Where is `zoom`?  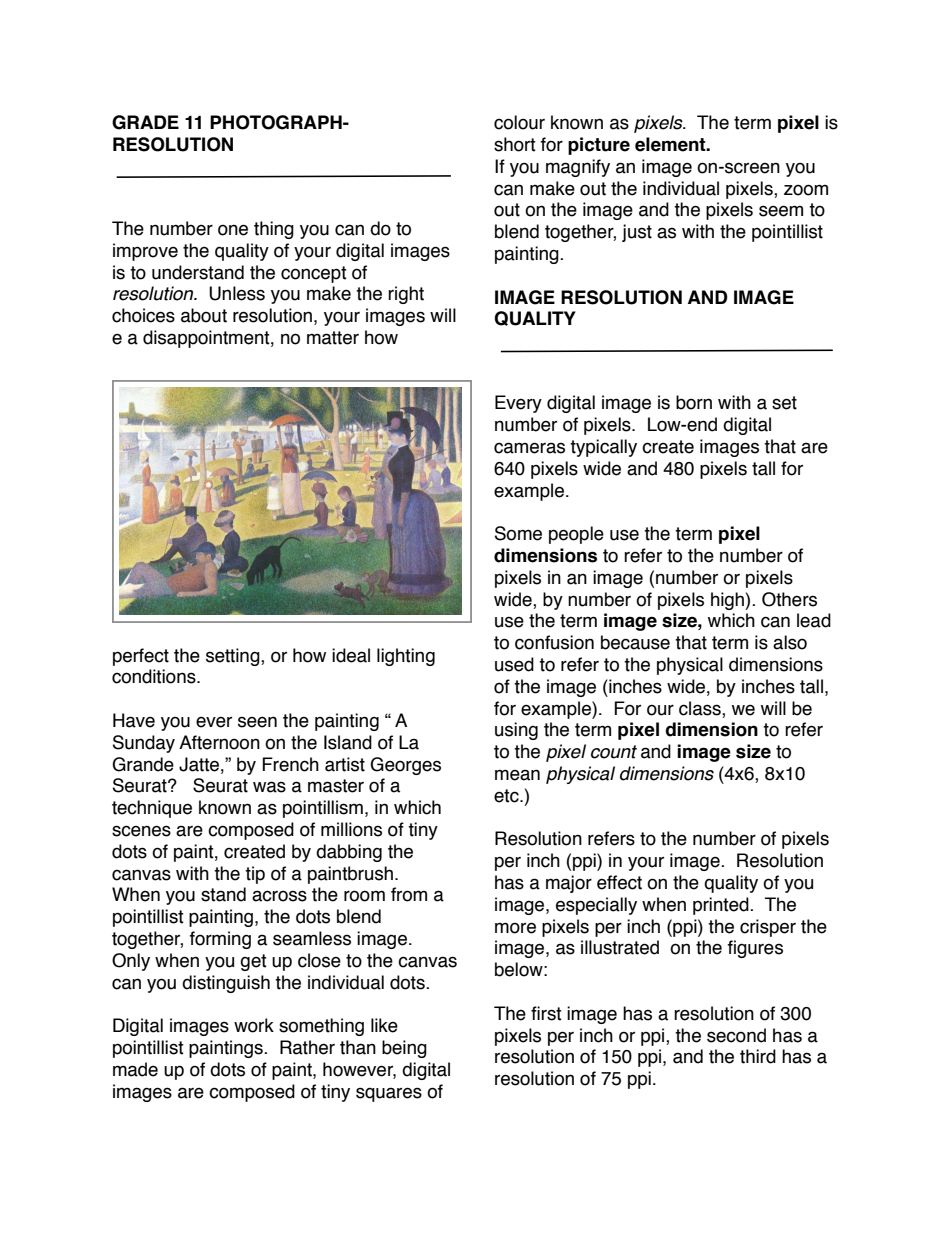 zoom is located at coordinates (806, 190).
